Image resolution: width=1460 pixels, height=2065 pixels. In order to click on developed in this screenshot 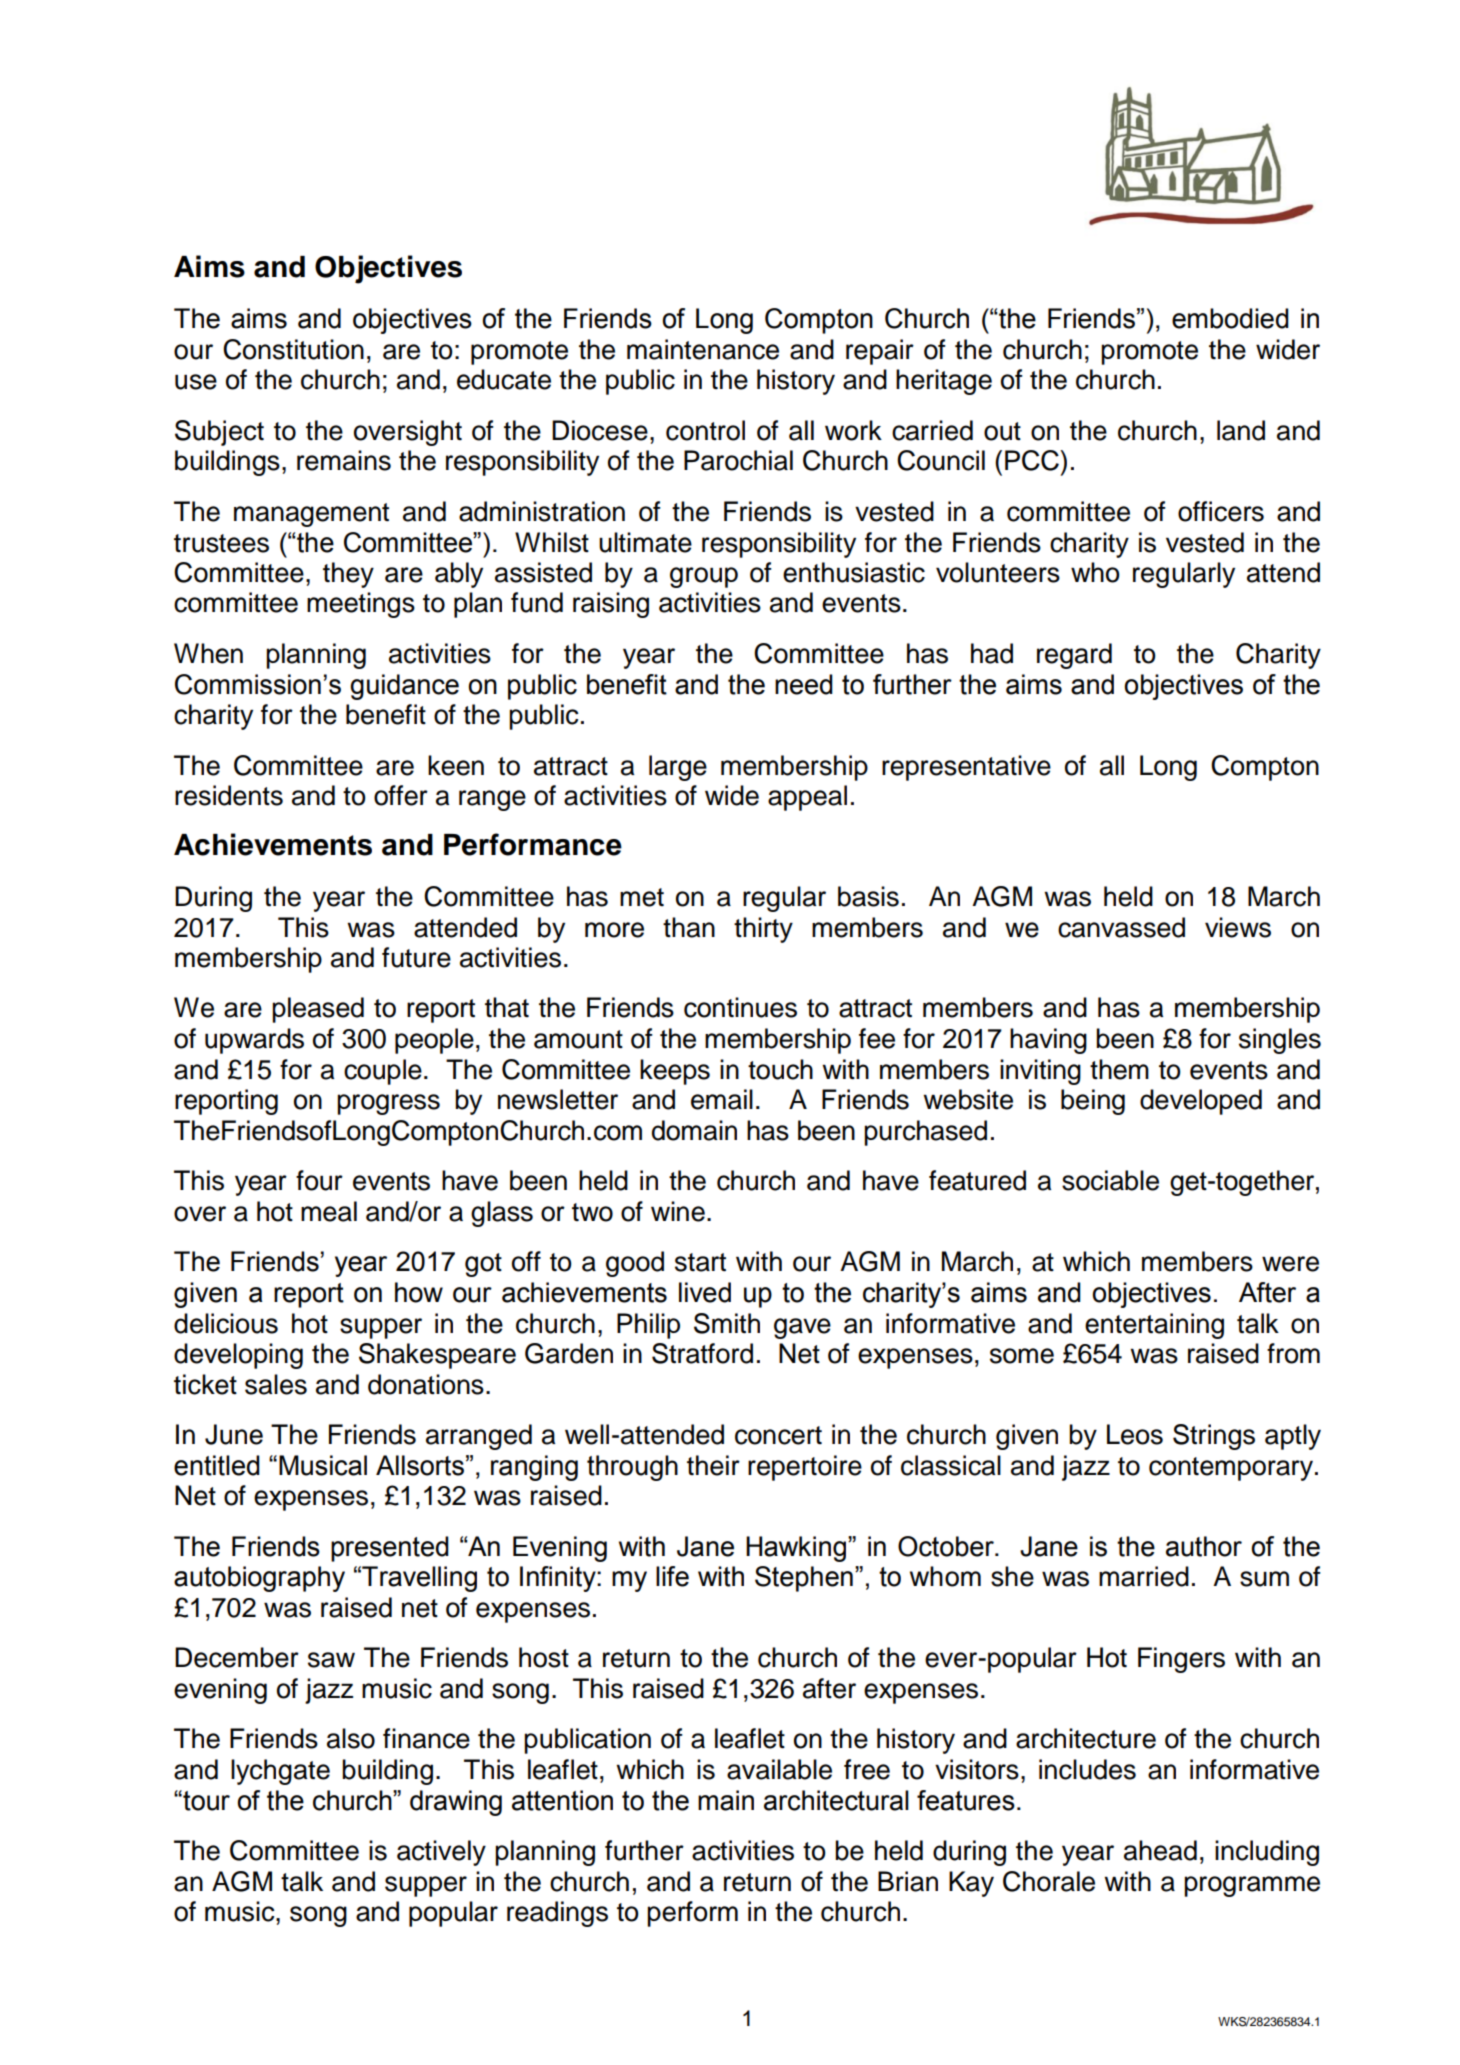, I will do `click(1201, 1102)`.
